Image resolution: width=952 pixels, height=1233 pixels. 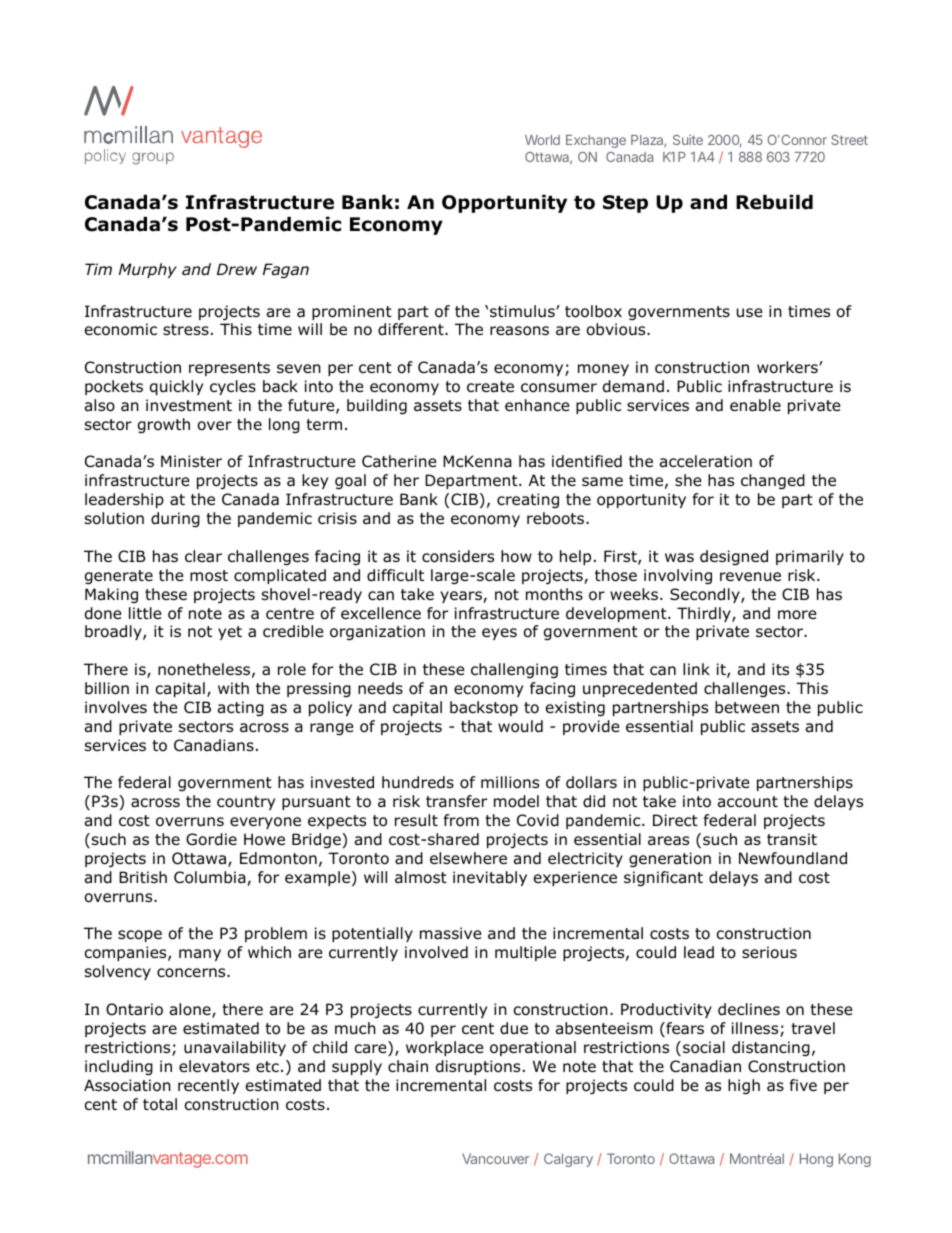 What do you see at coordinates (160, 1104) in the screenshot?
I see `total` at bounding box center [160, 1104].
